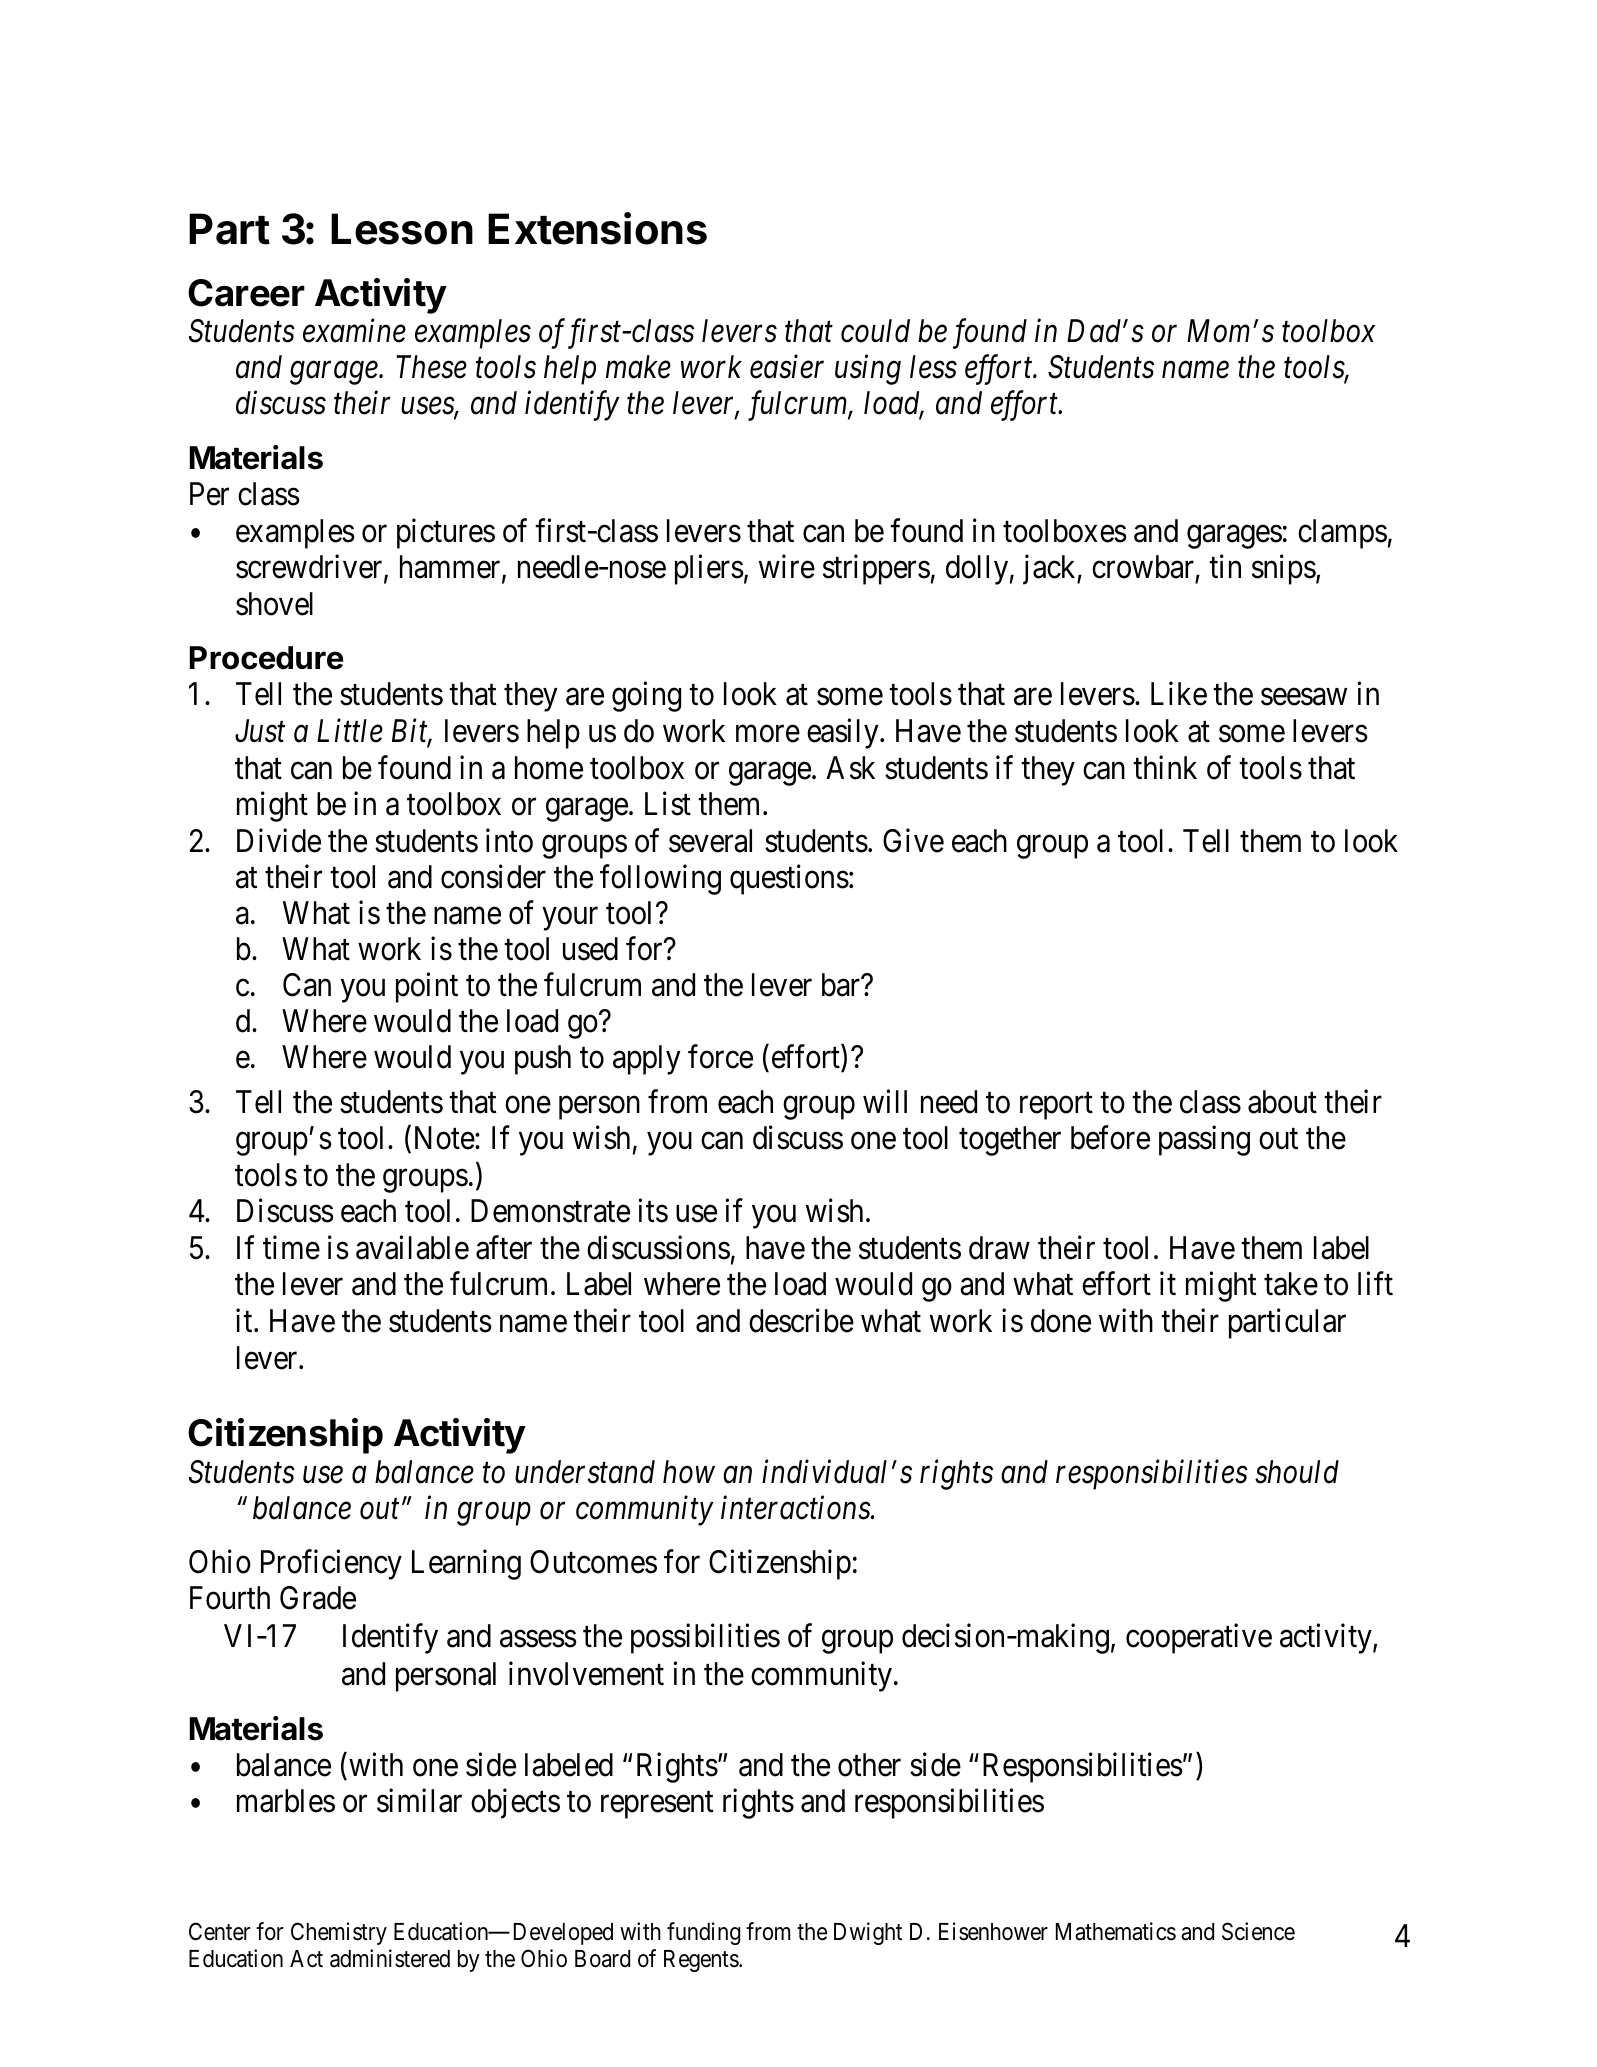  Describe the element at coordinates (445, 1138) in the screenshot. I see `Note` at that location.
